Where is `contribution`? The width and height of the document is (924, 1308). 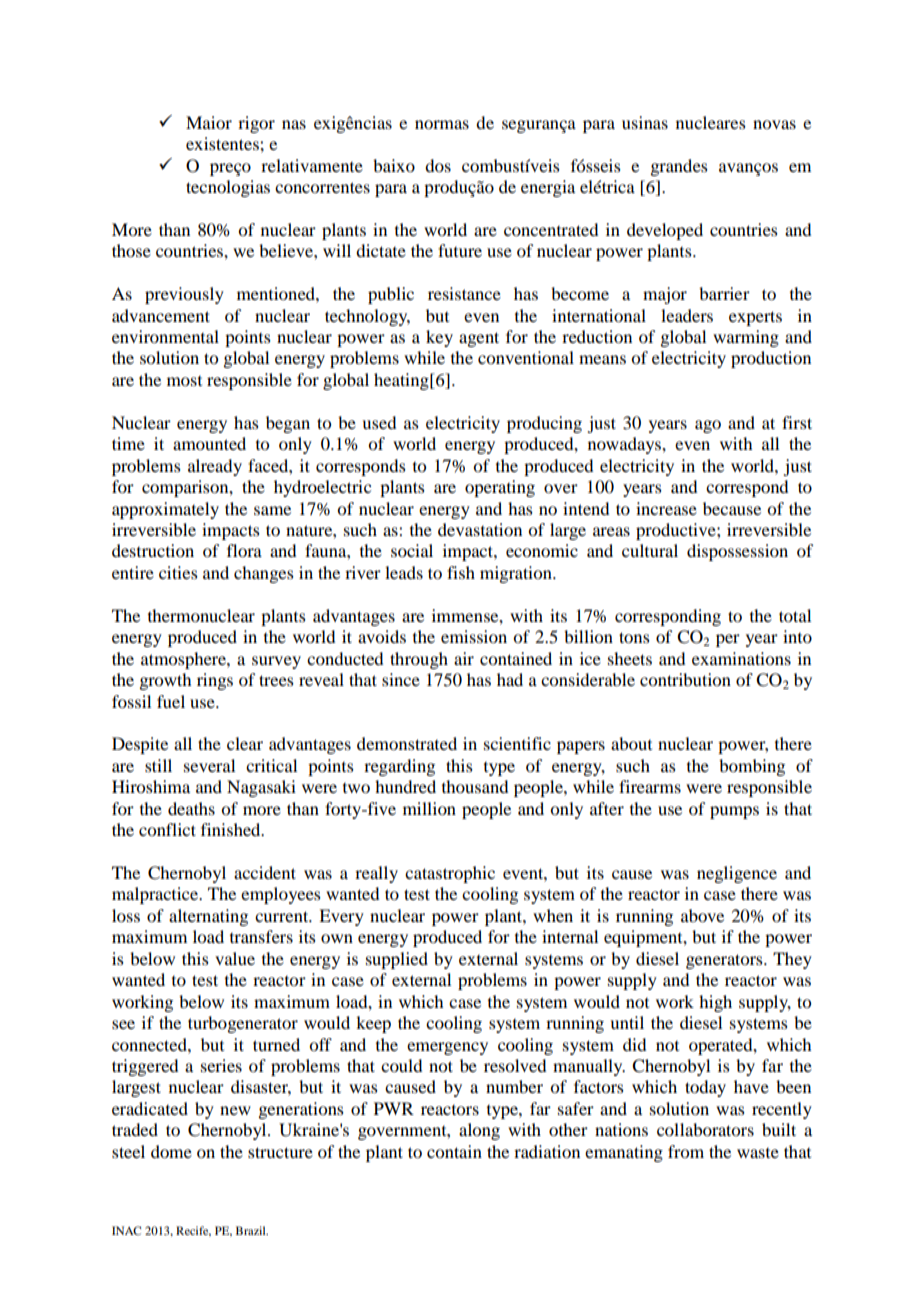 contribution is located at coordinates (685, 679).
